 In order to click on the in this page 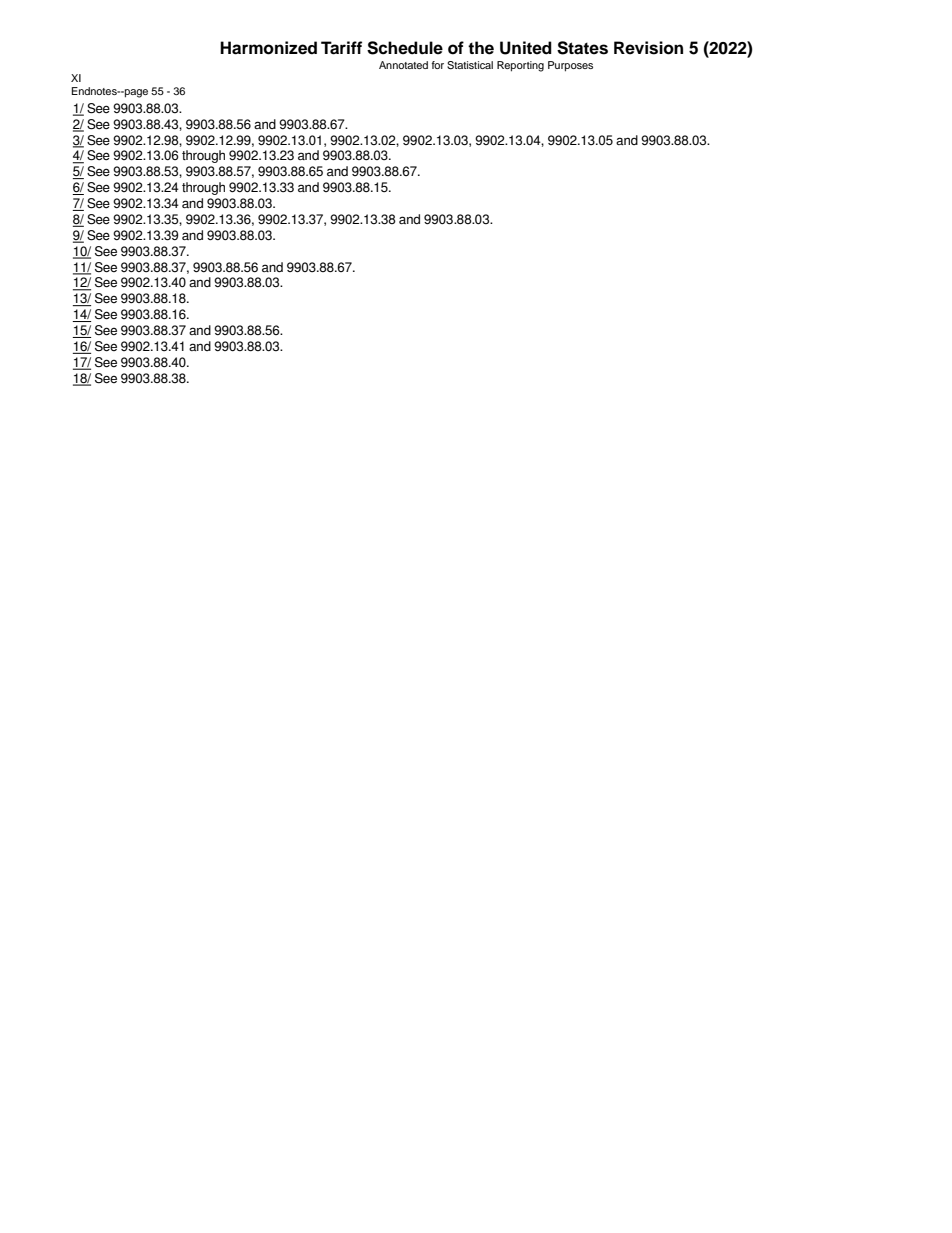, I will do `click(481, 48)`.
